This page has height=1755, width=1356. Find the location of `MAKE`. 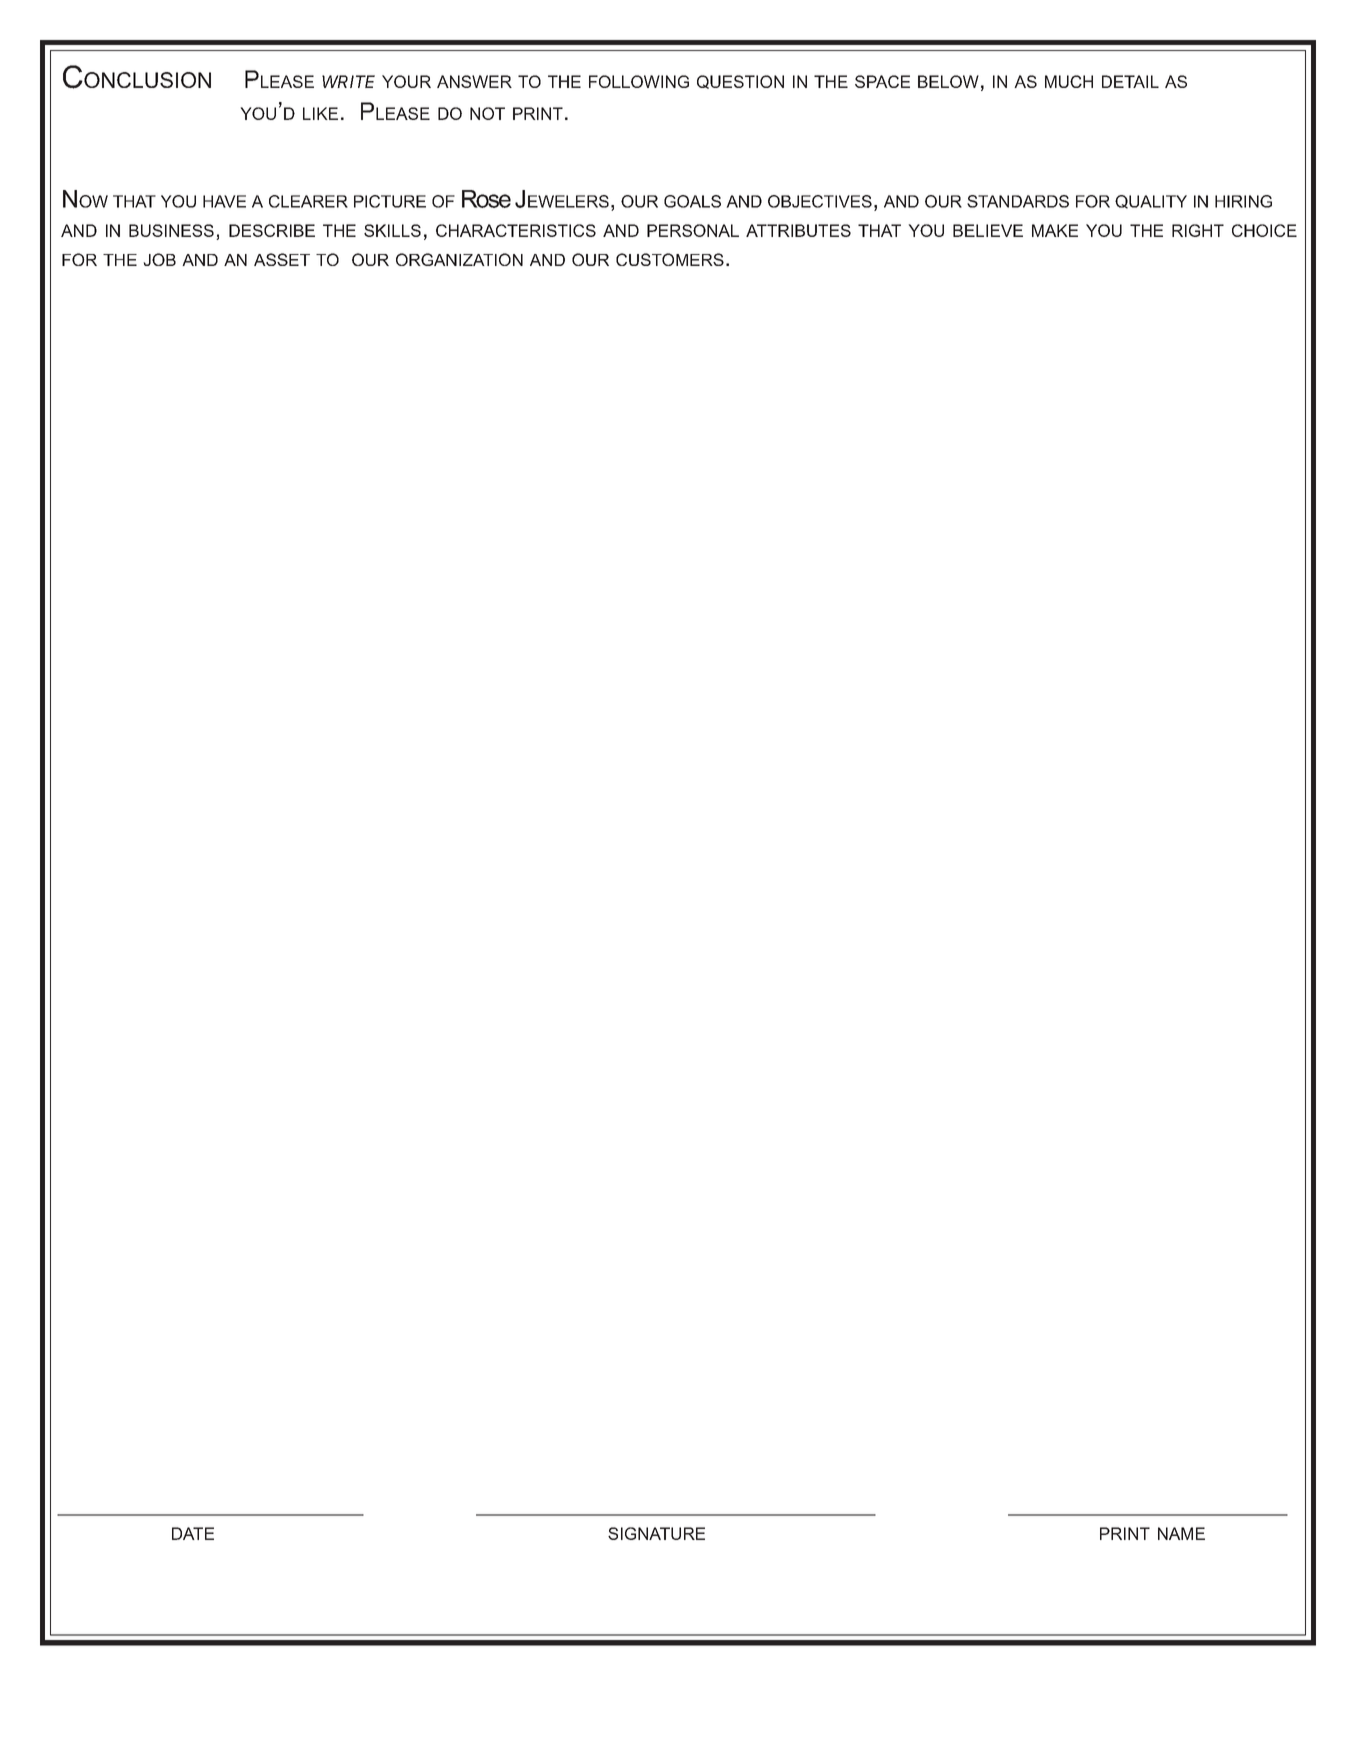

MAKE is located at coordinates (1055, 230).
